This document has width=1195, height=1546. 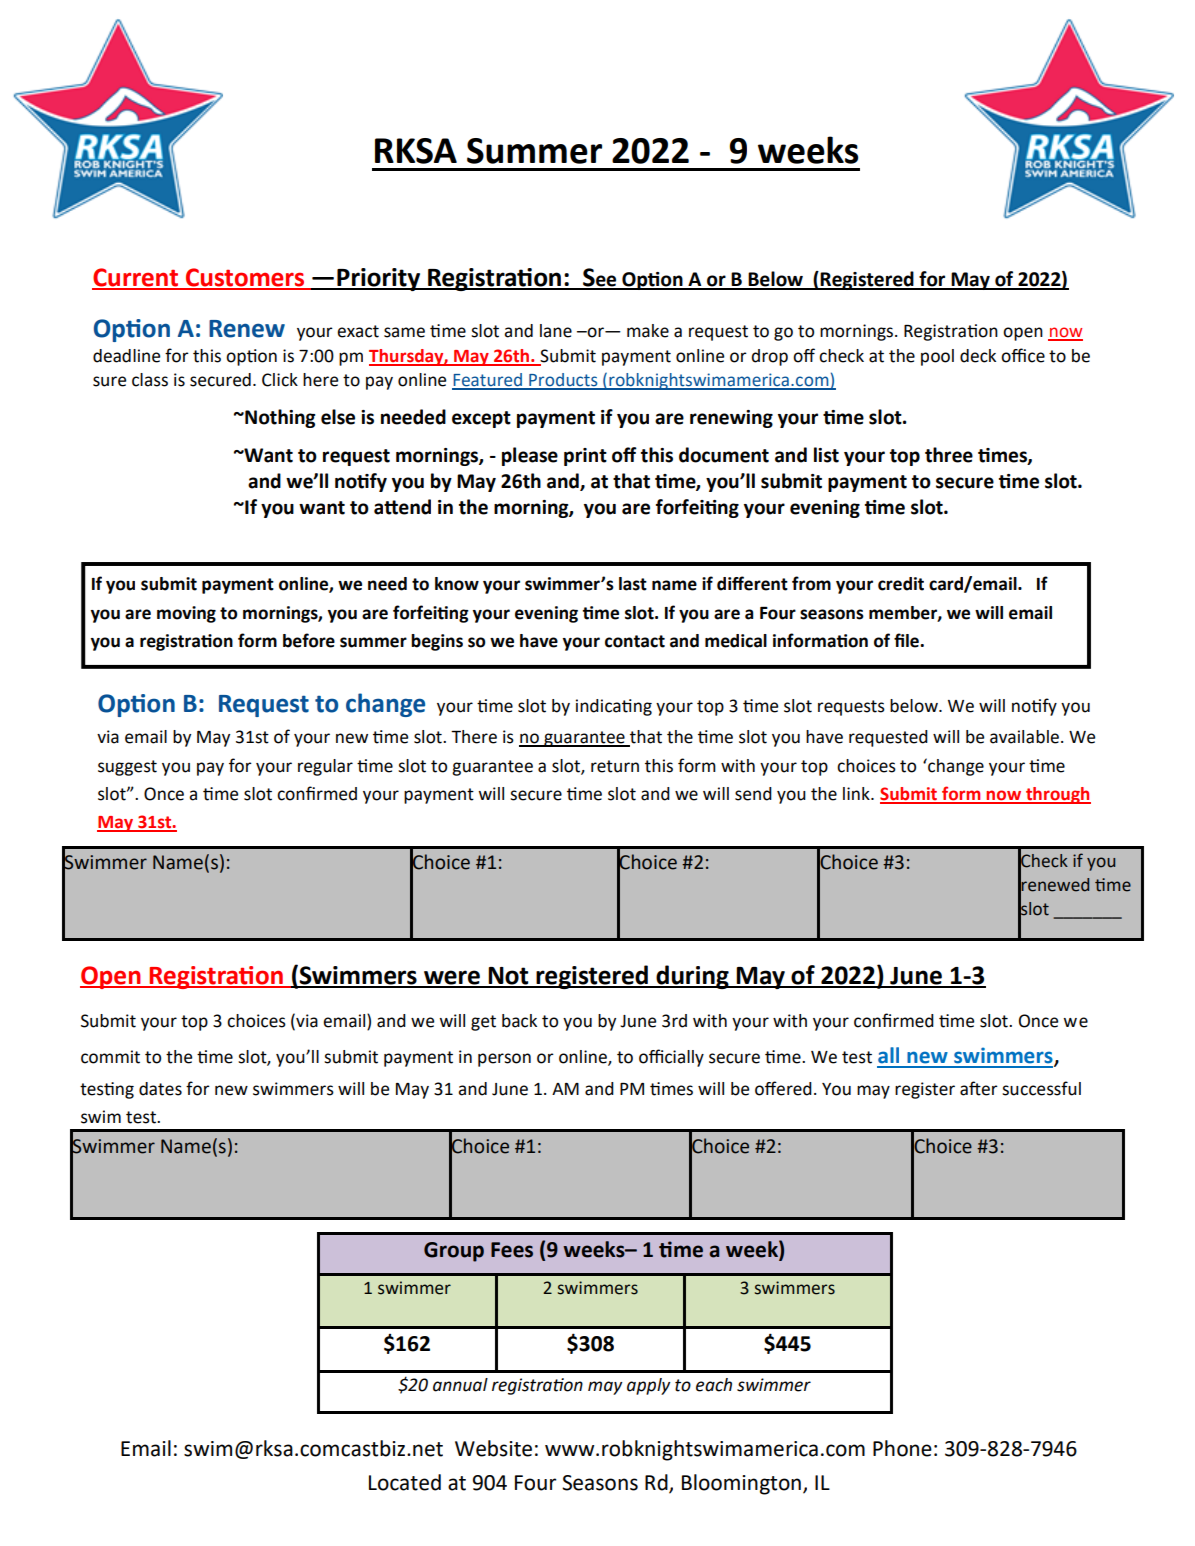 I want to click on Website, so click(x=493, y=1448).
